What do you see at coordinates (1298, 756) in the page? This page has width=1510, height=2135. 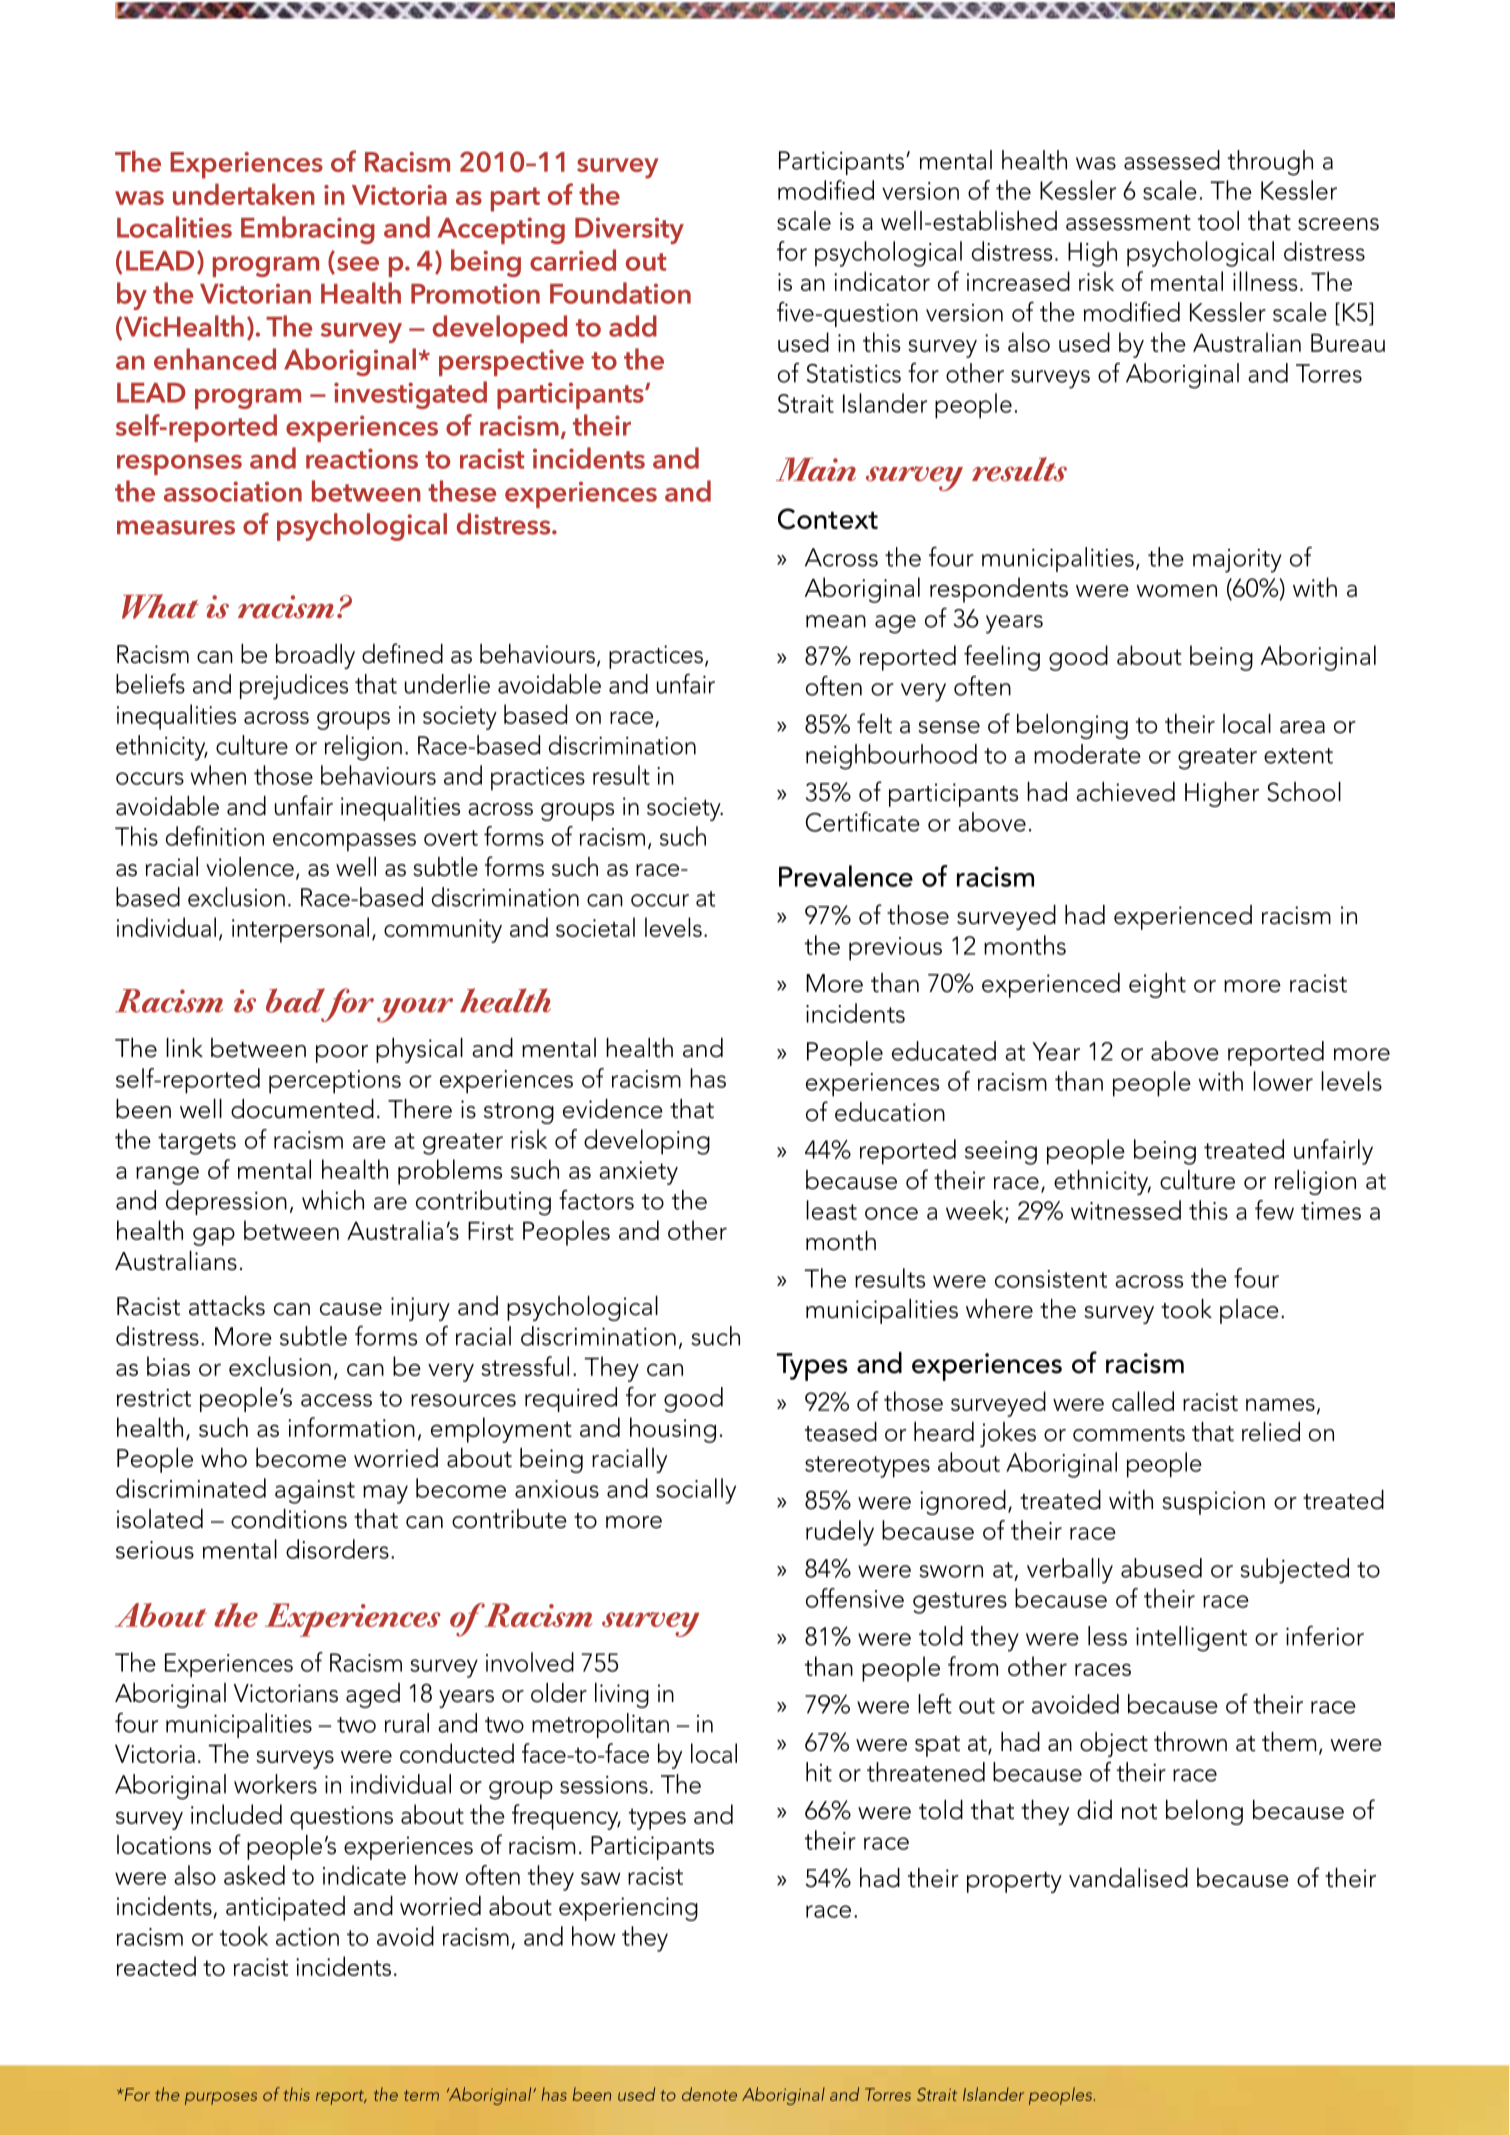 I see `extent` at bounding box center [1298, 756].
